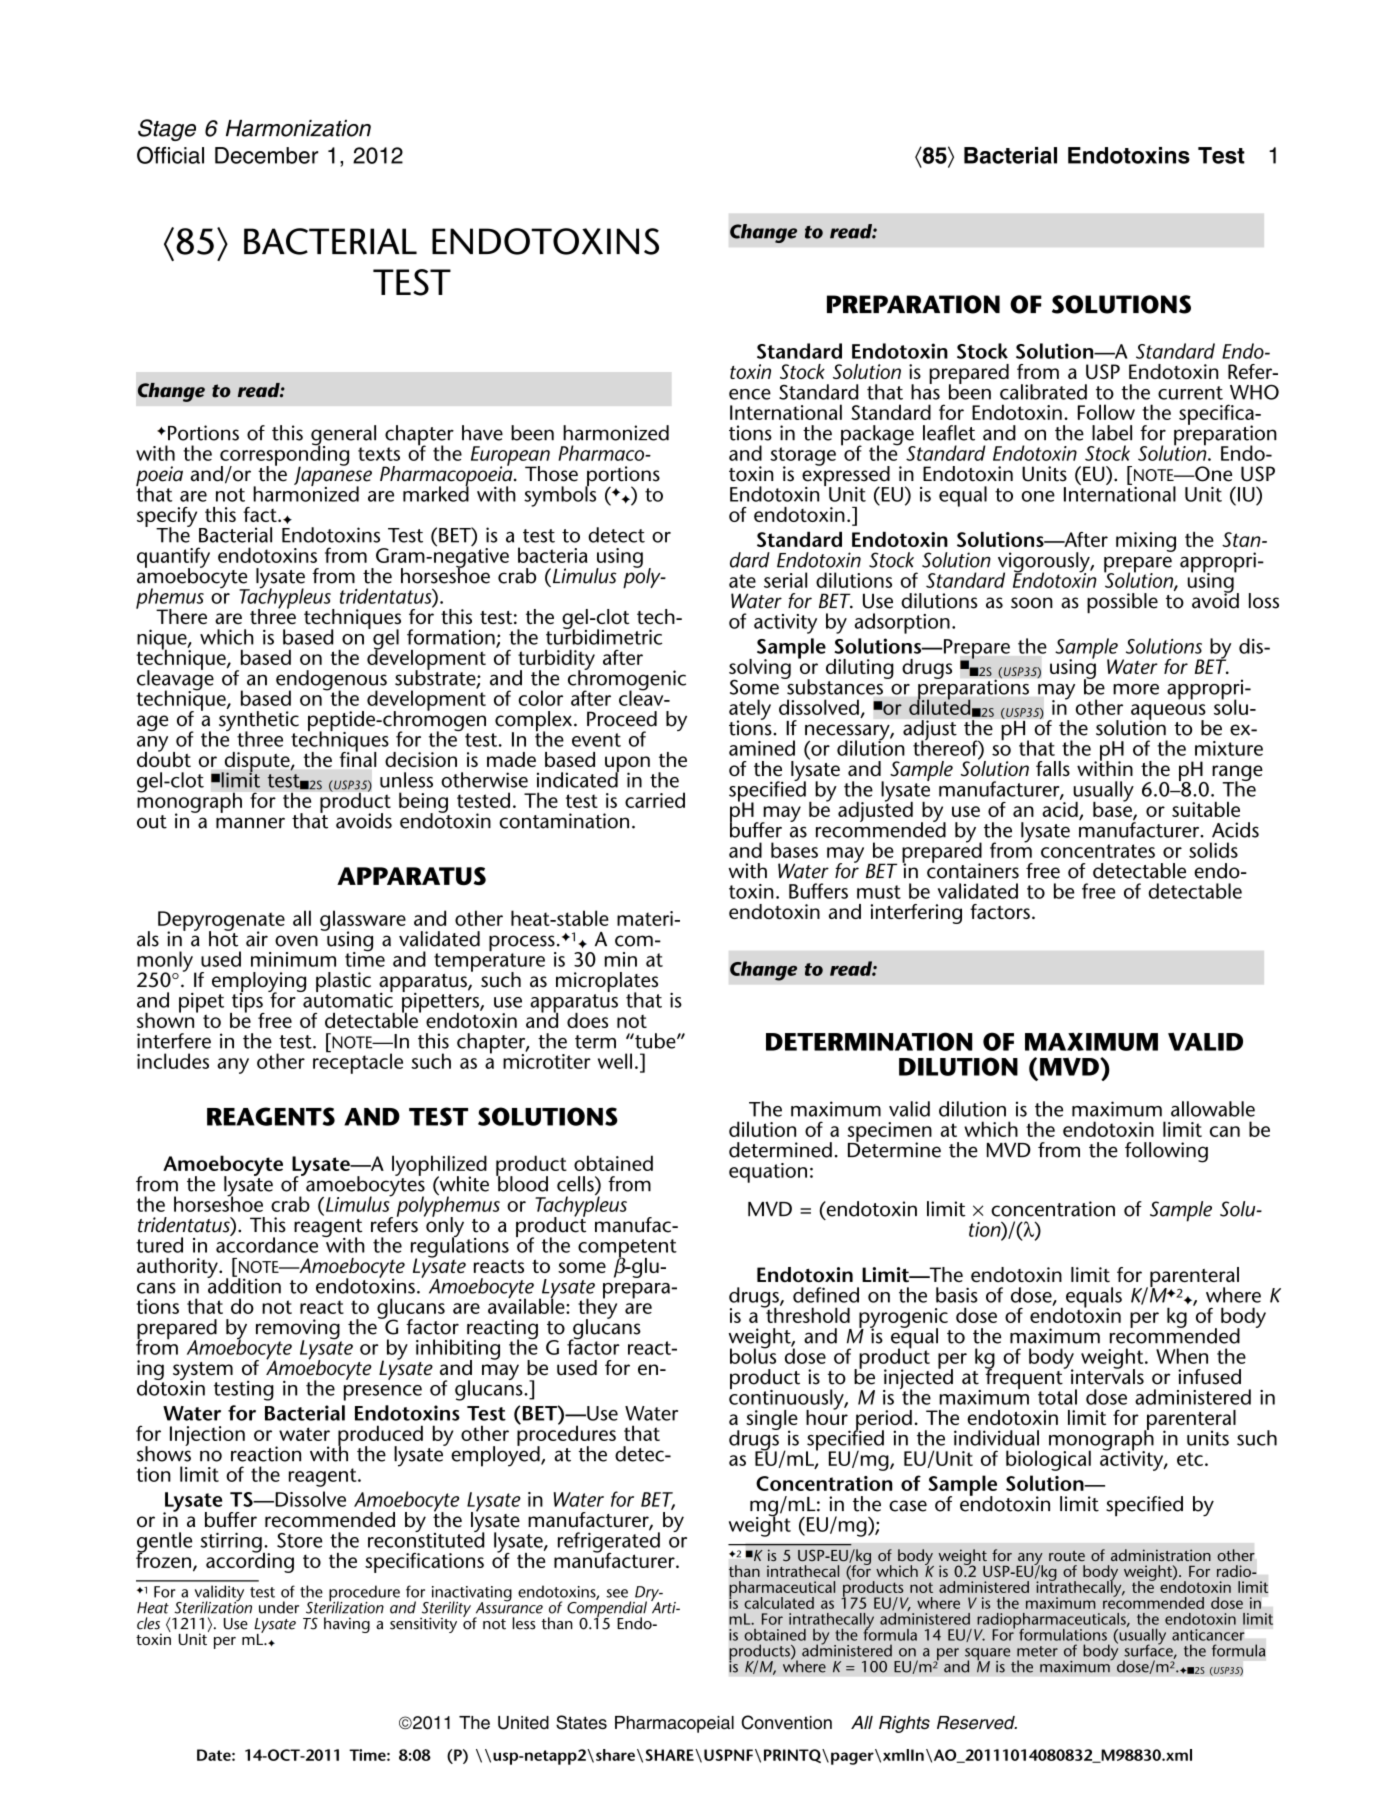  Describe the element at coordinates (779, 1603) in the document. I see `calculated` at that location.
